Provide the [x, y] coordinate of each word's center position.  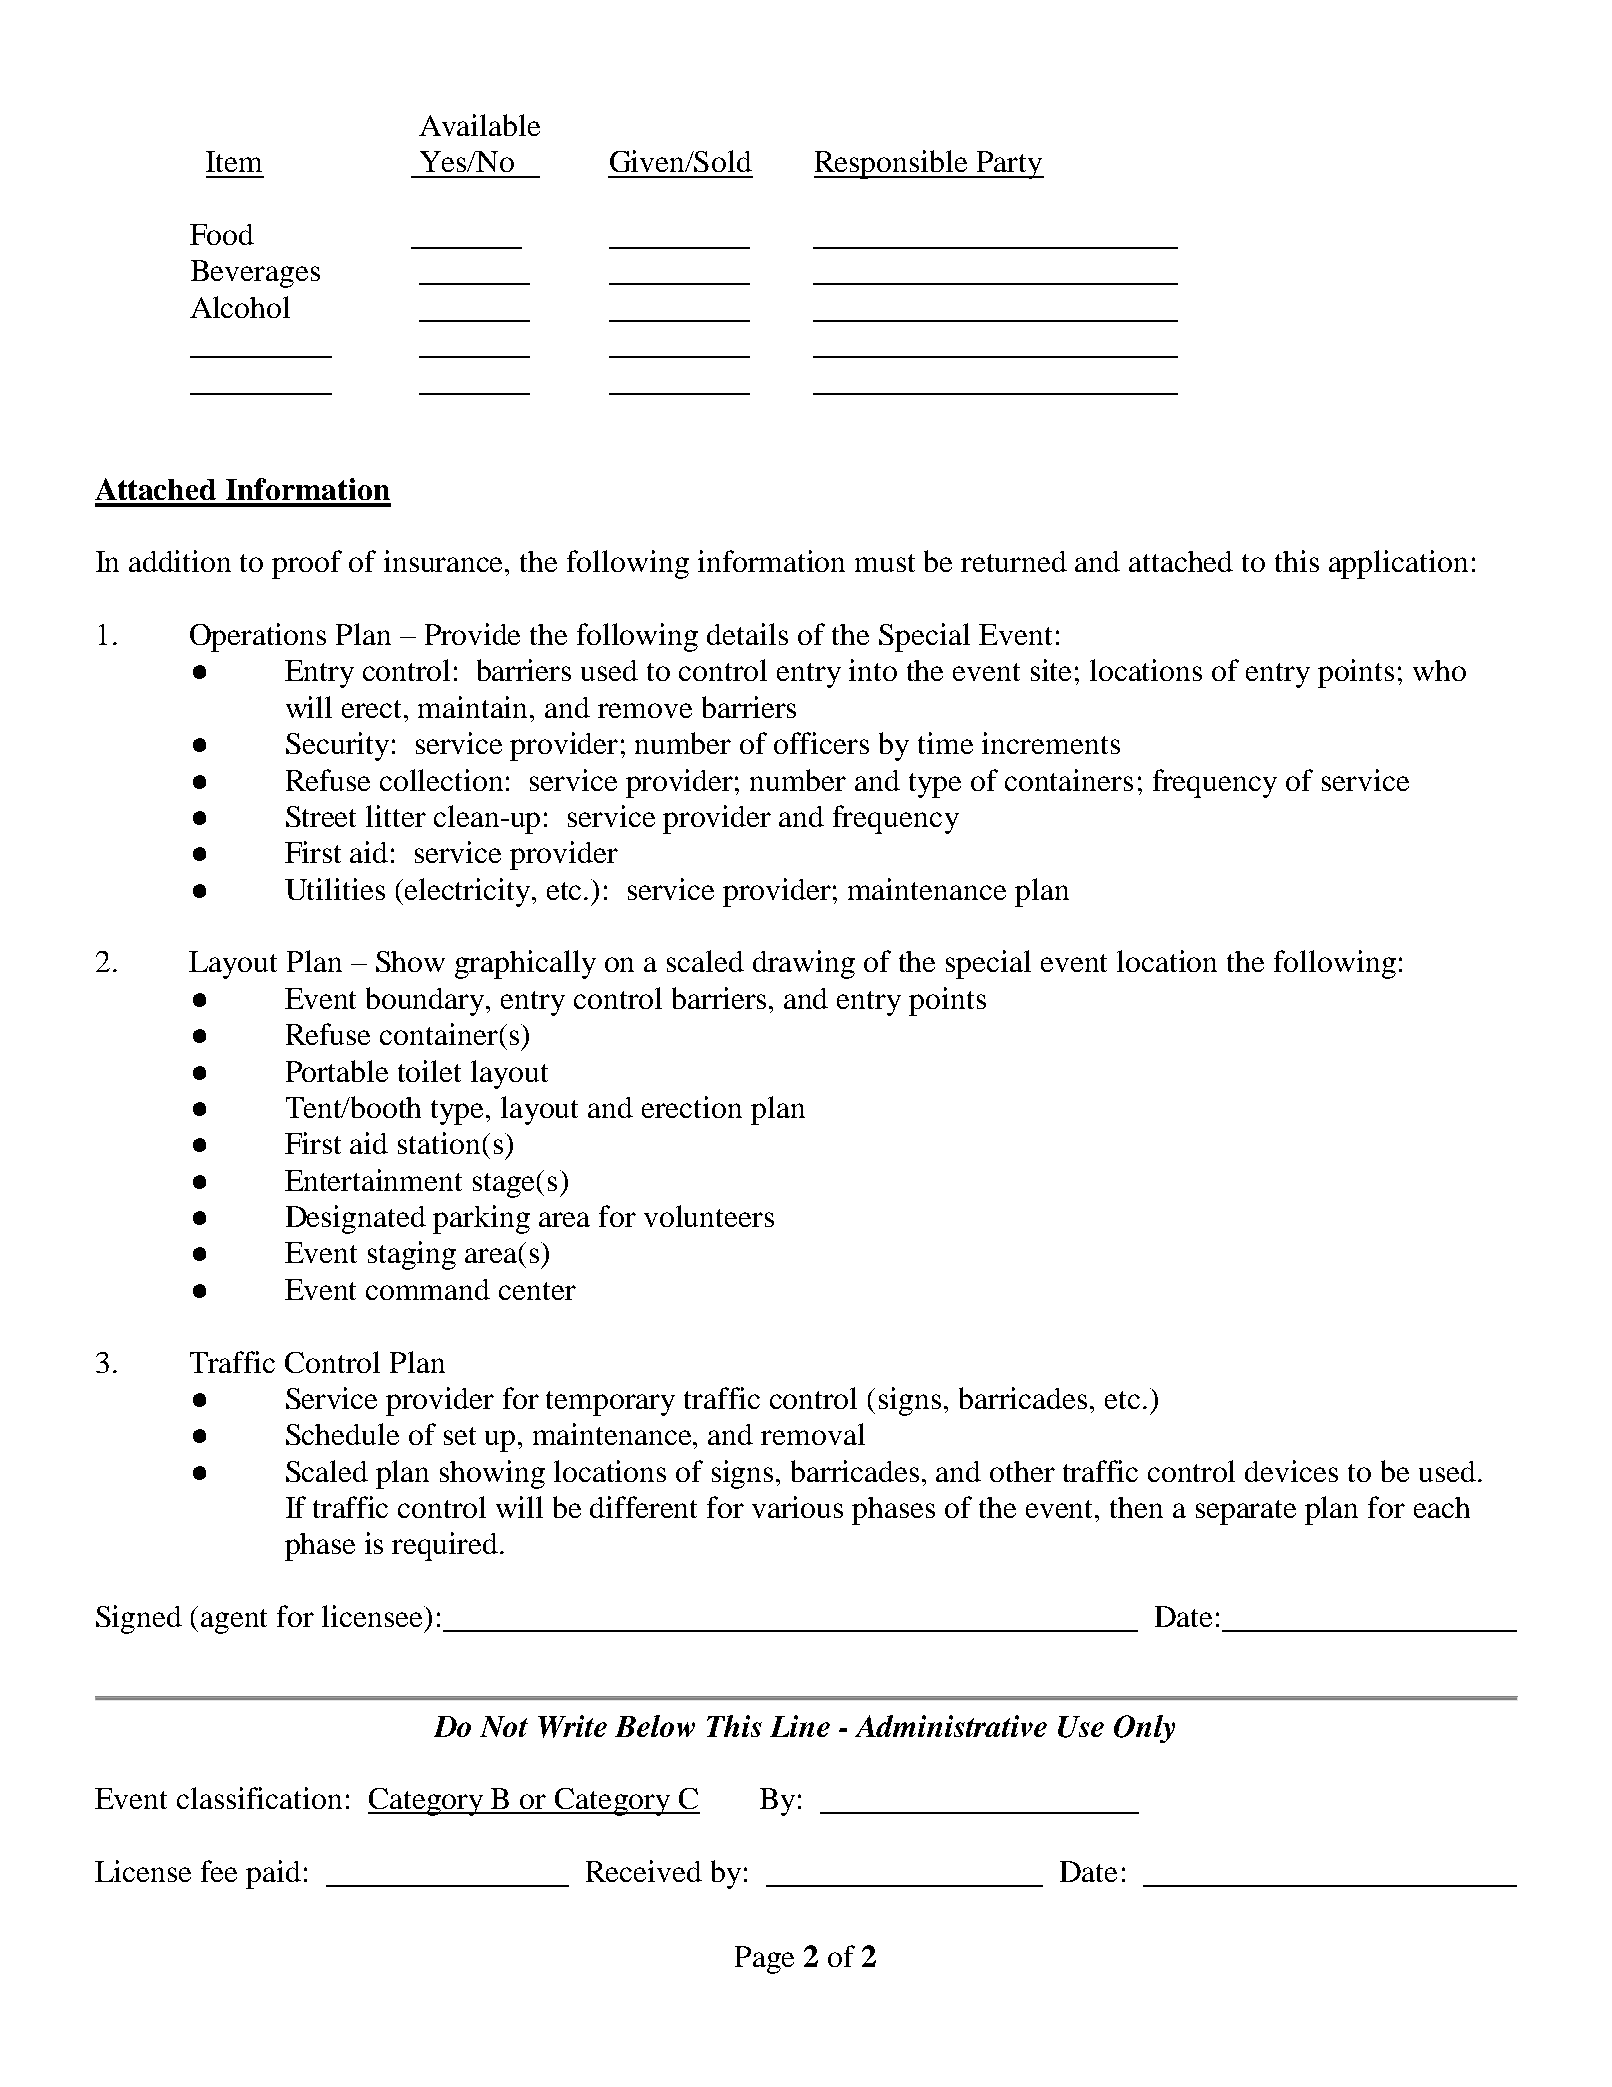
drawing [804, 964]
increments [1051, 743]
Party [1009, 165]
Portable [337, 1071]
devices [1291, 1471]
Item [234, 161]
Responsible [892, 164]
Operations [258, 637]
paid [273, 1874]
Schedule [342, 1434]
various [797, 1507]
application [1398, 564]
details [747, 634]
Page [764, 1960]
